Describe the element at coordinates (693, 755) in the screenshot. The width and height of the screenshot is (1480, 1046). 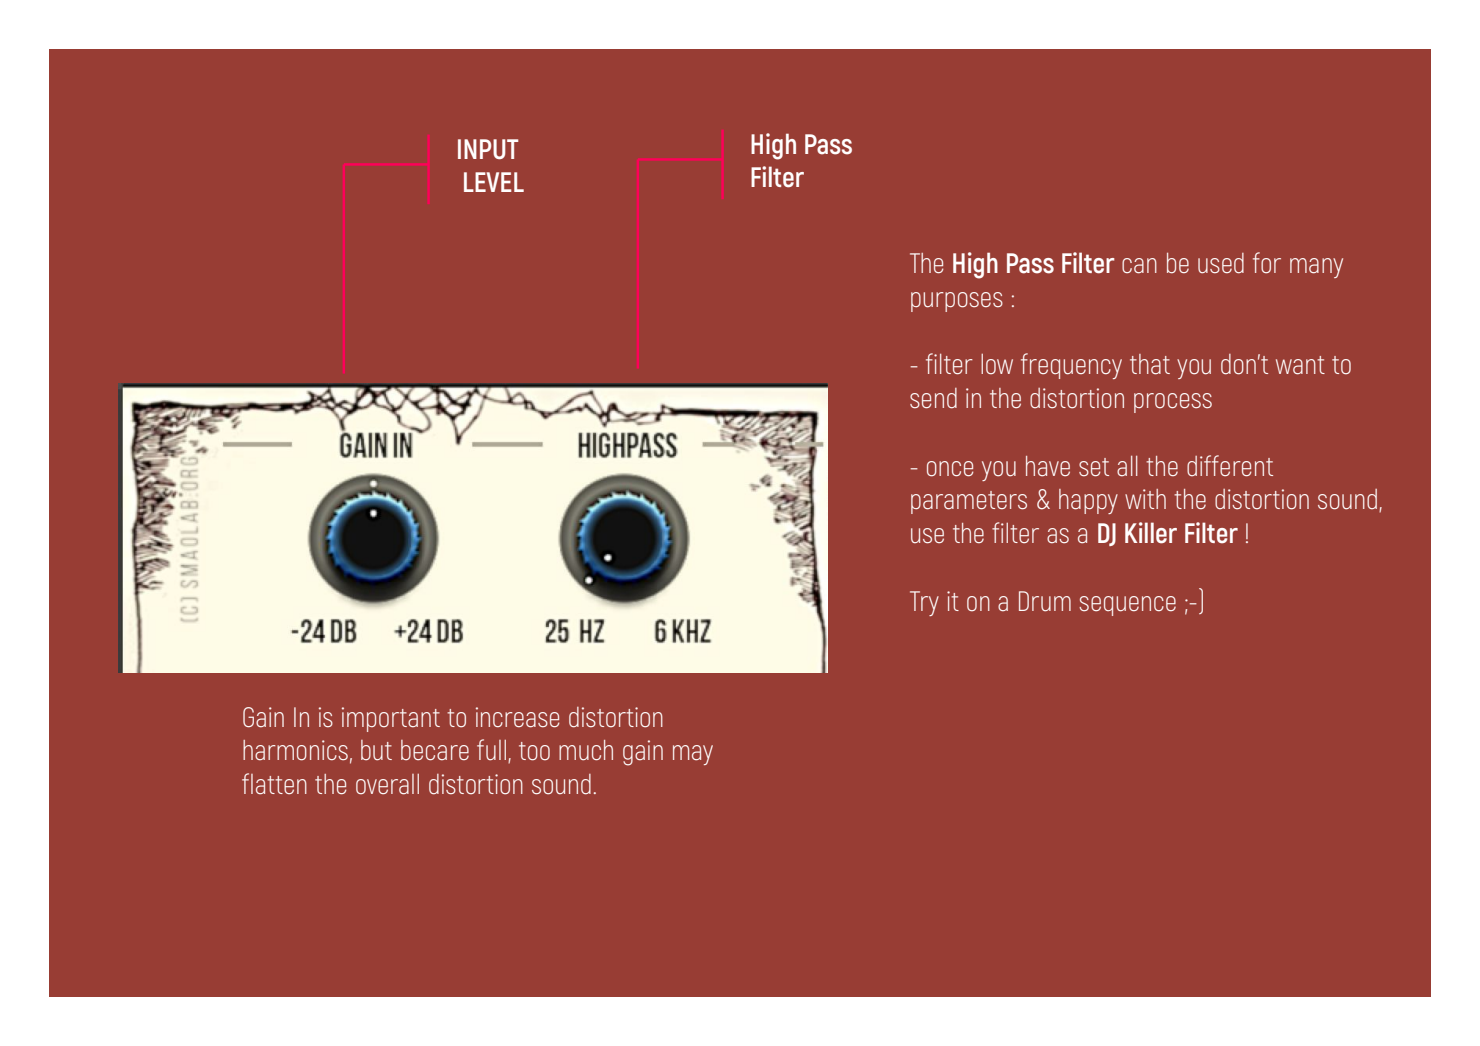
I see `may` at that location.
